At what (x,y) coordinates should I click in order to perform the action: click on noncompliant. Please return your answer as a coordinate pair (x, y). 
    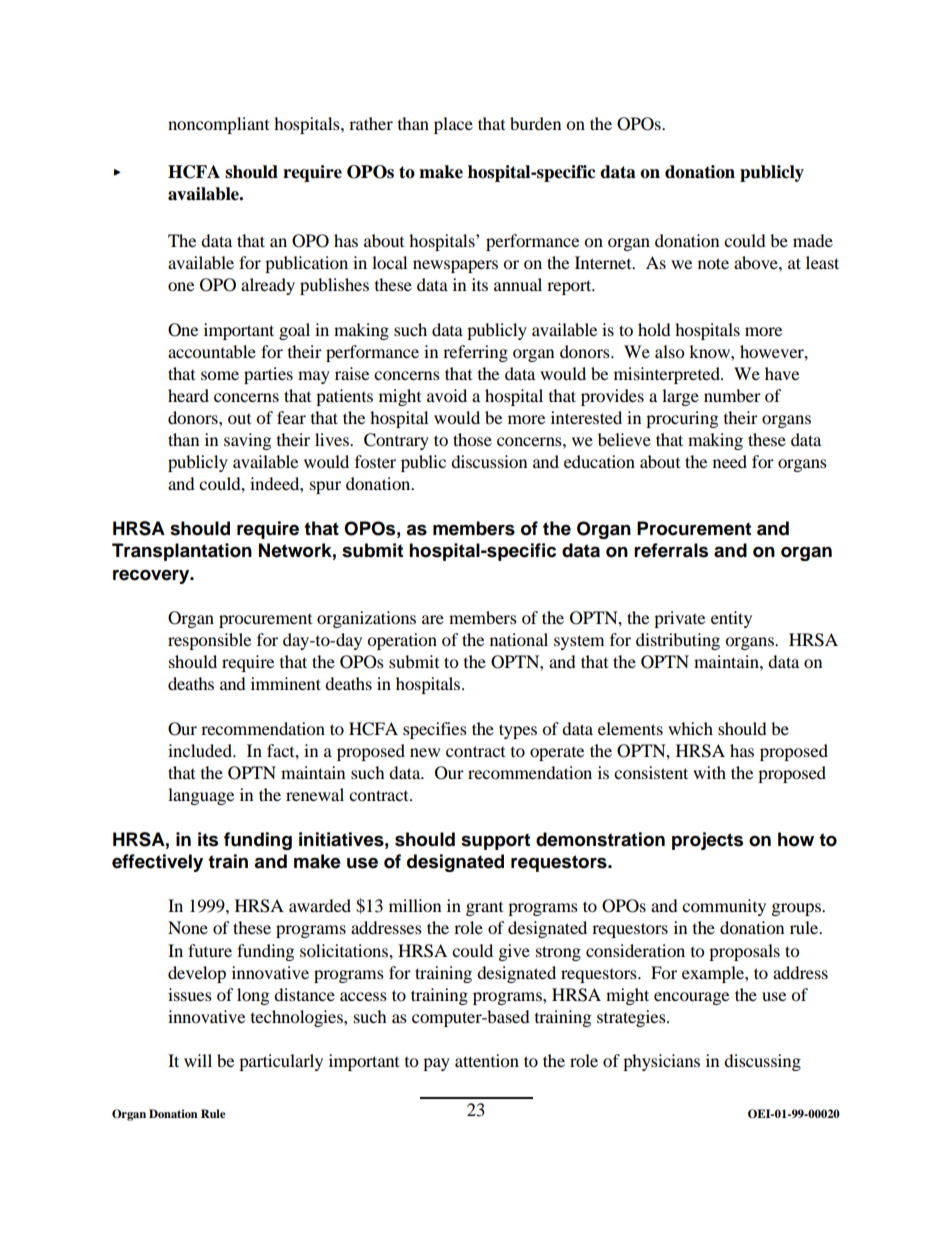
    Looking at the image, I should click on (218, 125).
